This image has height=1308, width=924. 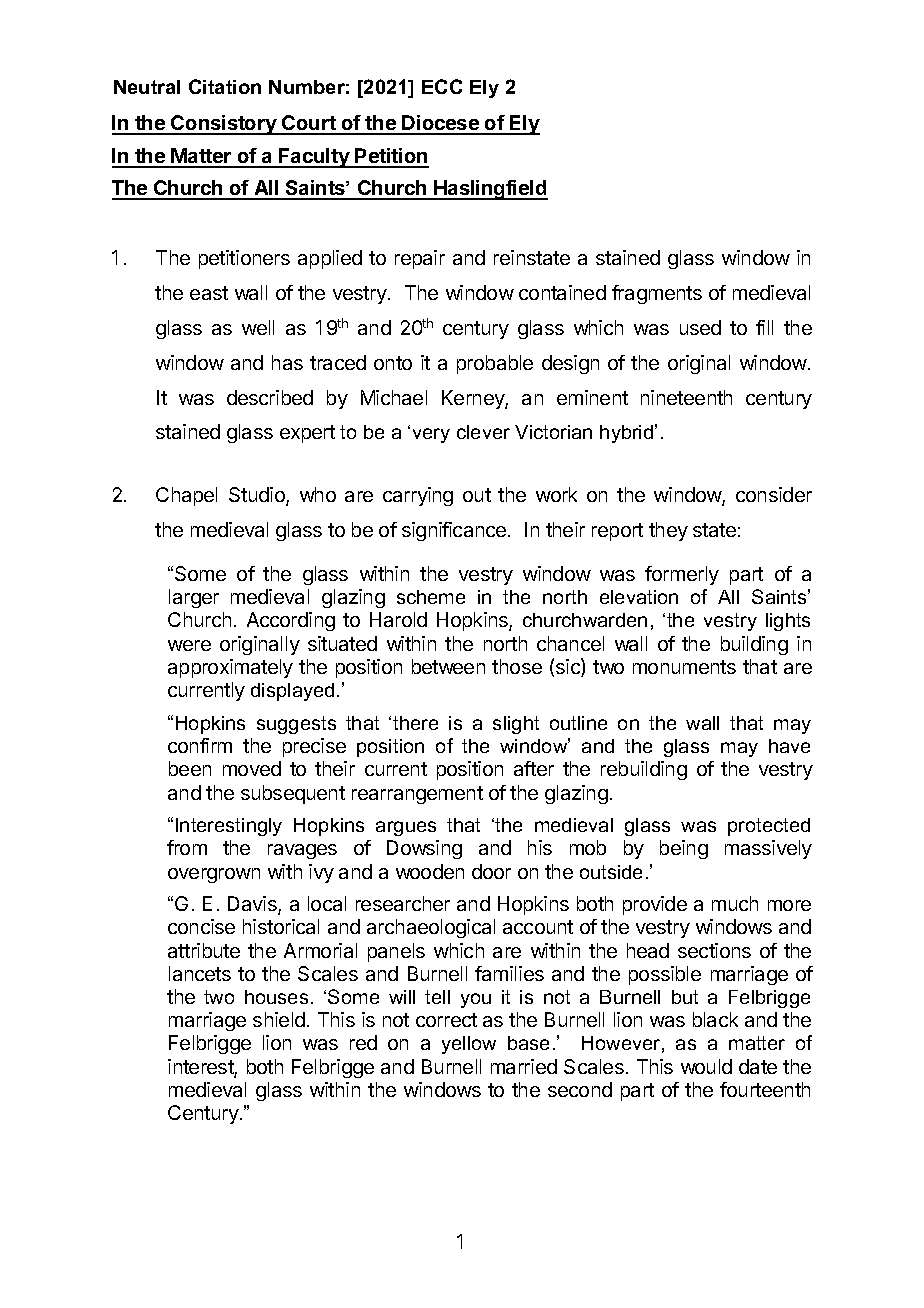 What do you see at coordinates (495, 364) in the image?
I see `probable` at bounding box center [495, 364].
